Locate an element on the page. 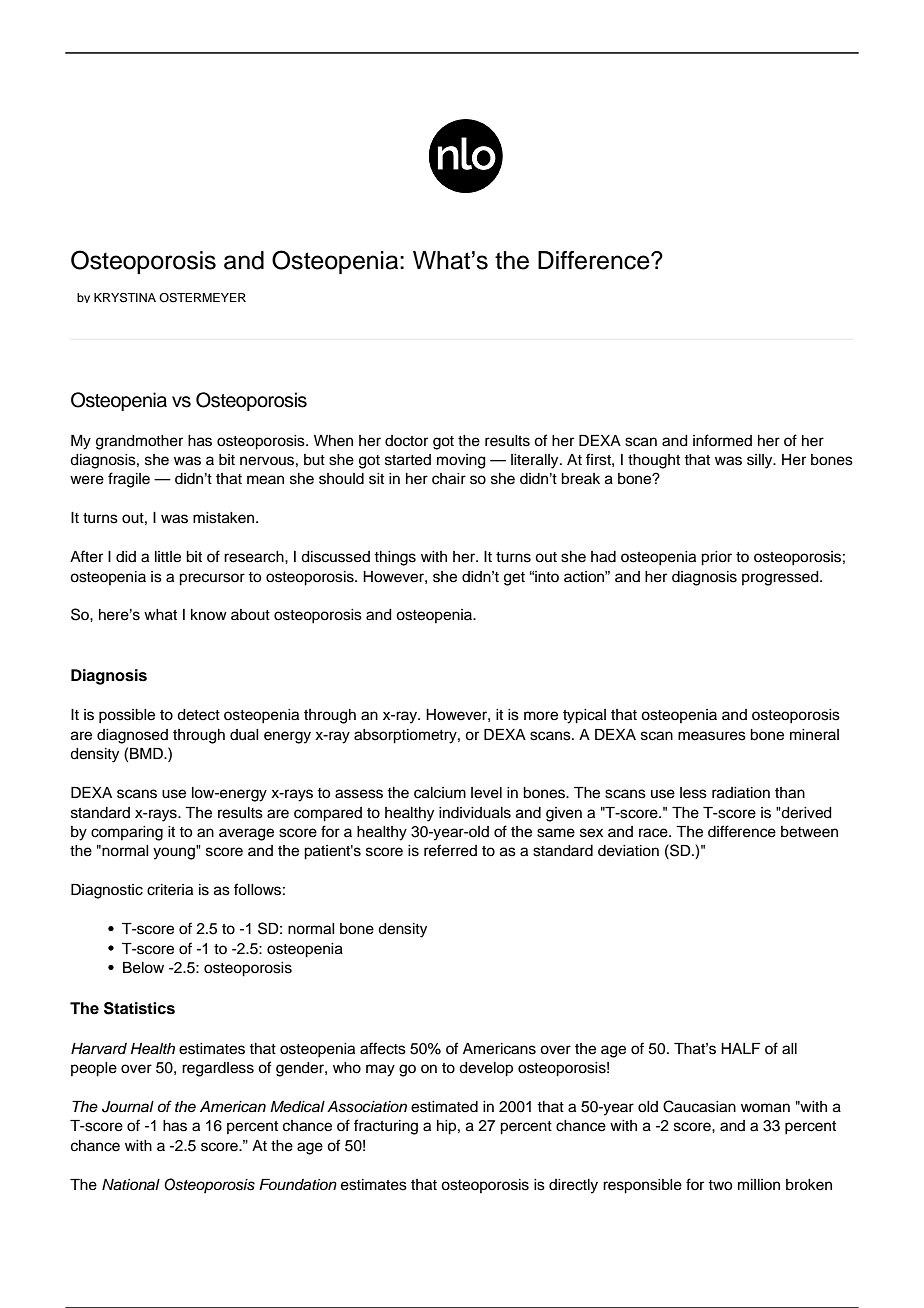 This document has height=1308, width=924. grandmother is located at coordinates (139, 442).
